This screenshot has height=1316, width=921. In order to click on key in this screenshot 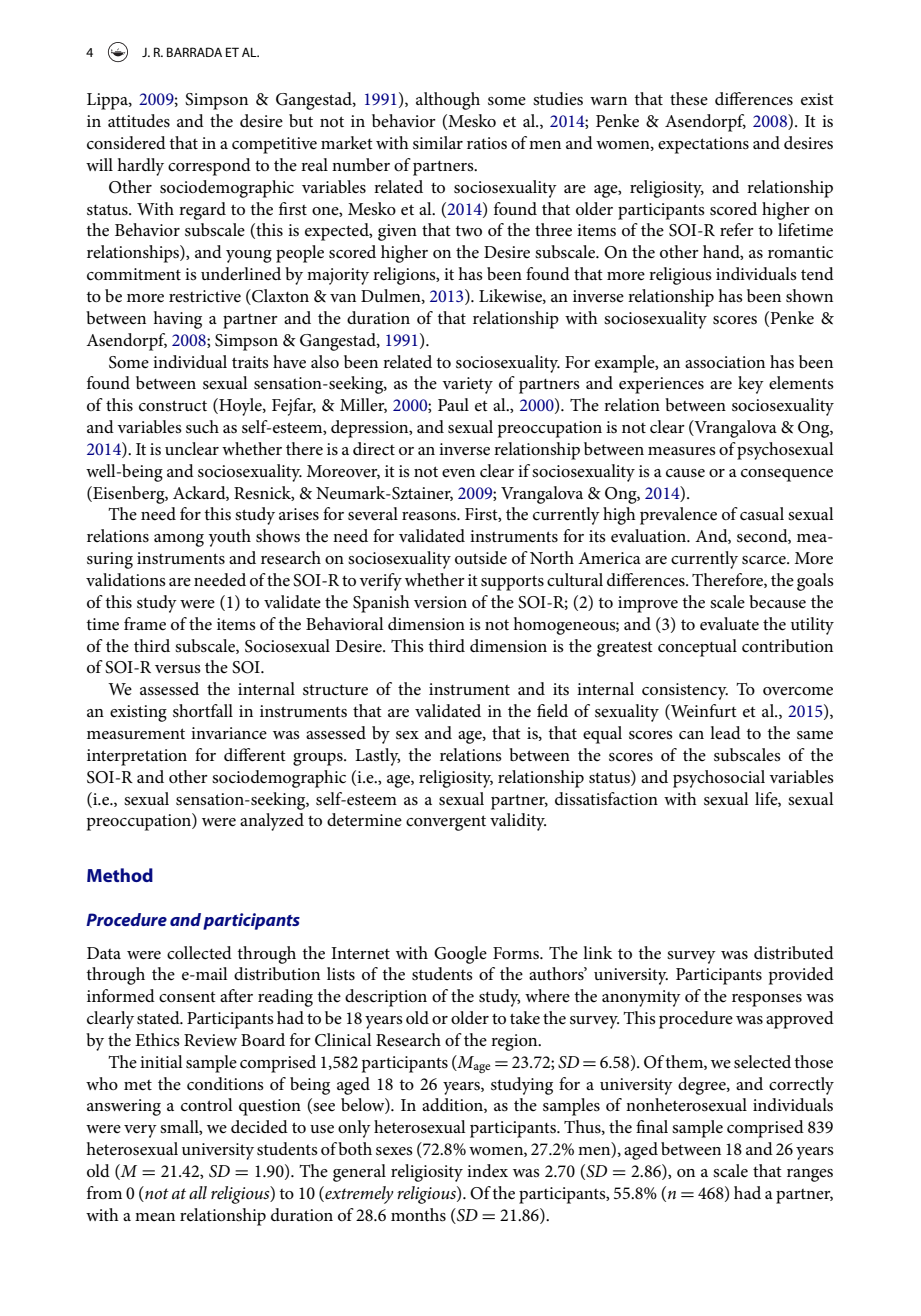, I will do `click(751, 385)`.
